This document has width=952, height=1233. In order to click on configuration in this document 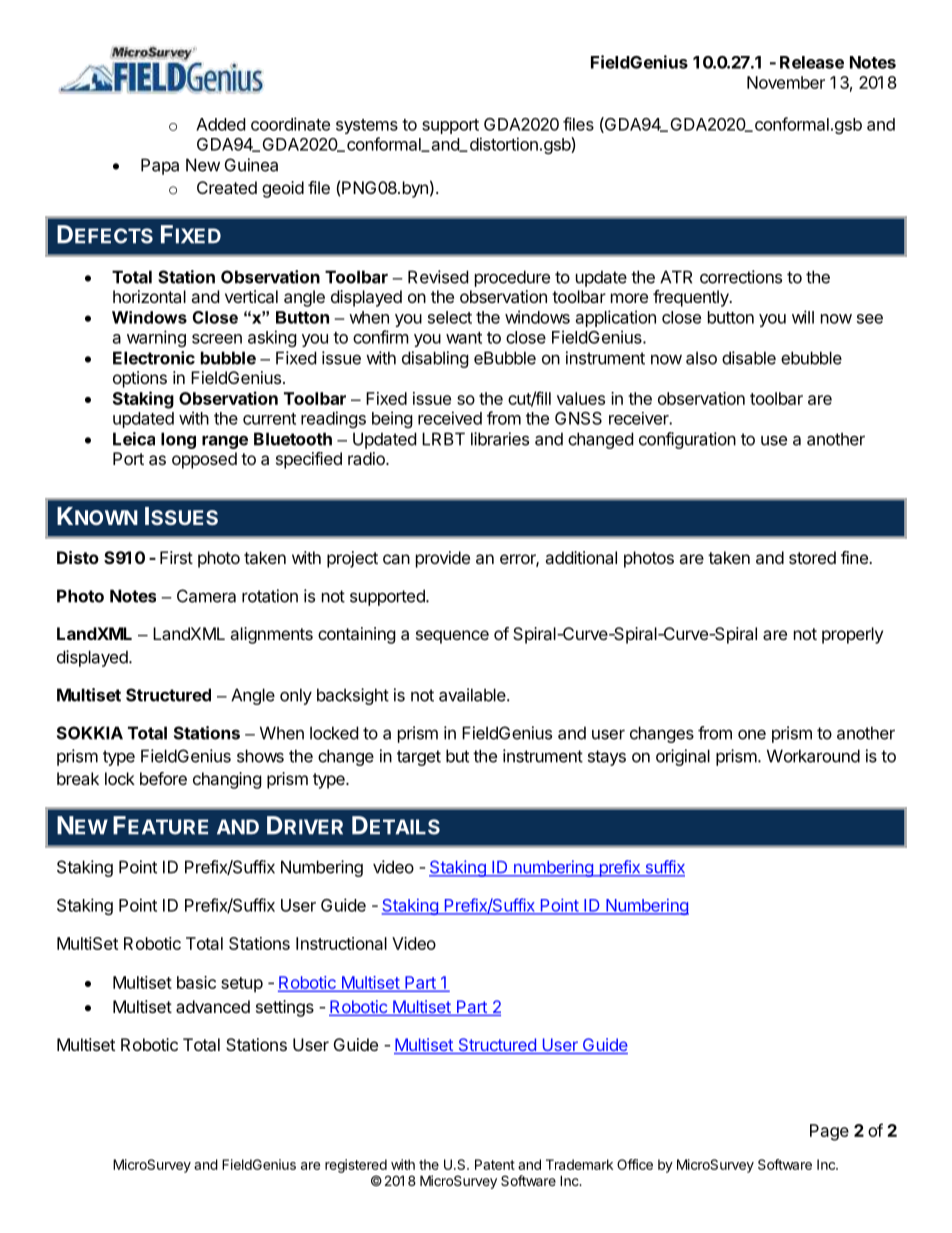, I will do `click(687, 440)`.
